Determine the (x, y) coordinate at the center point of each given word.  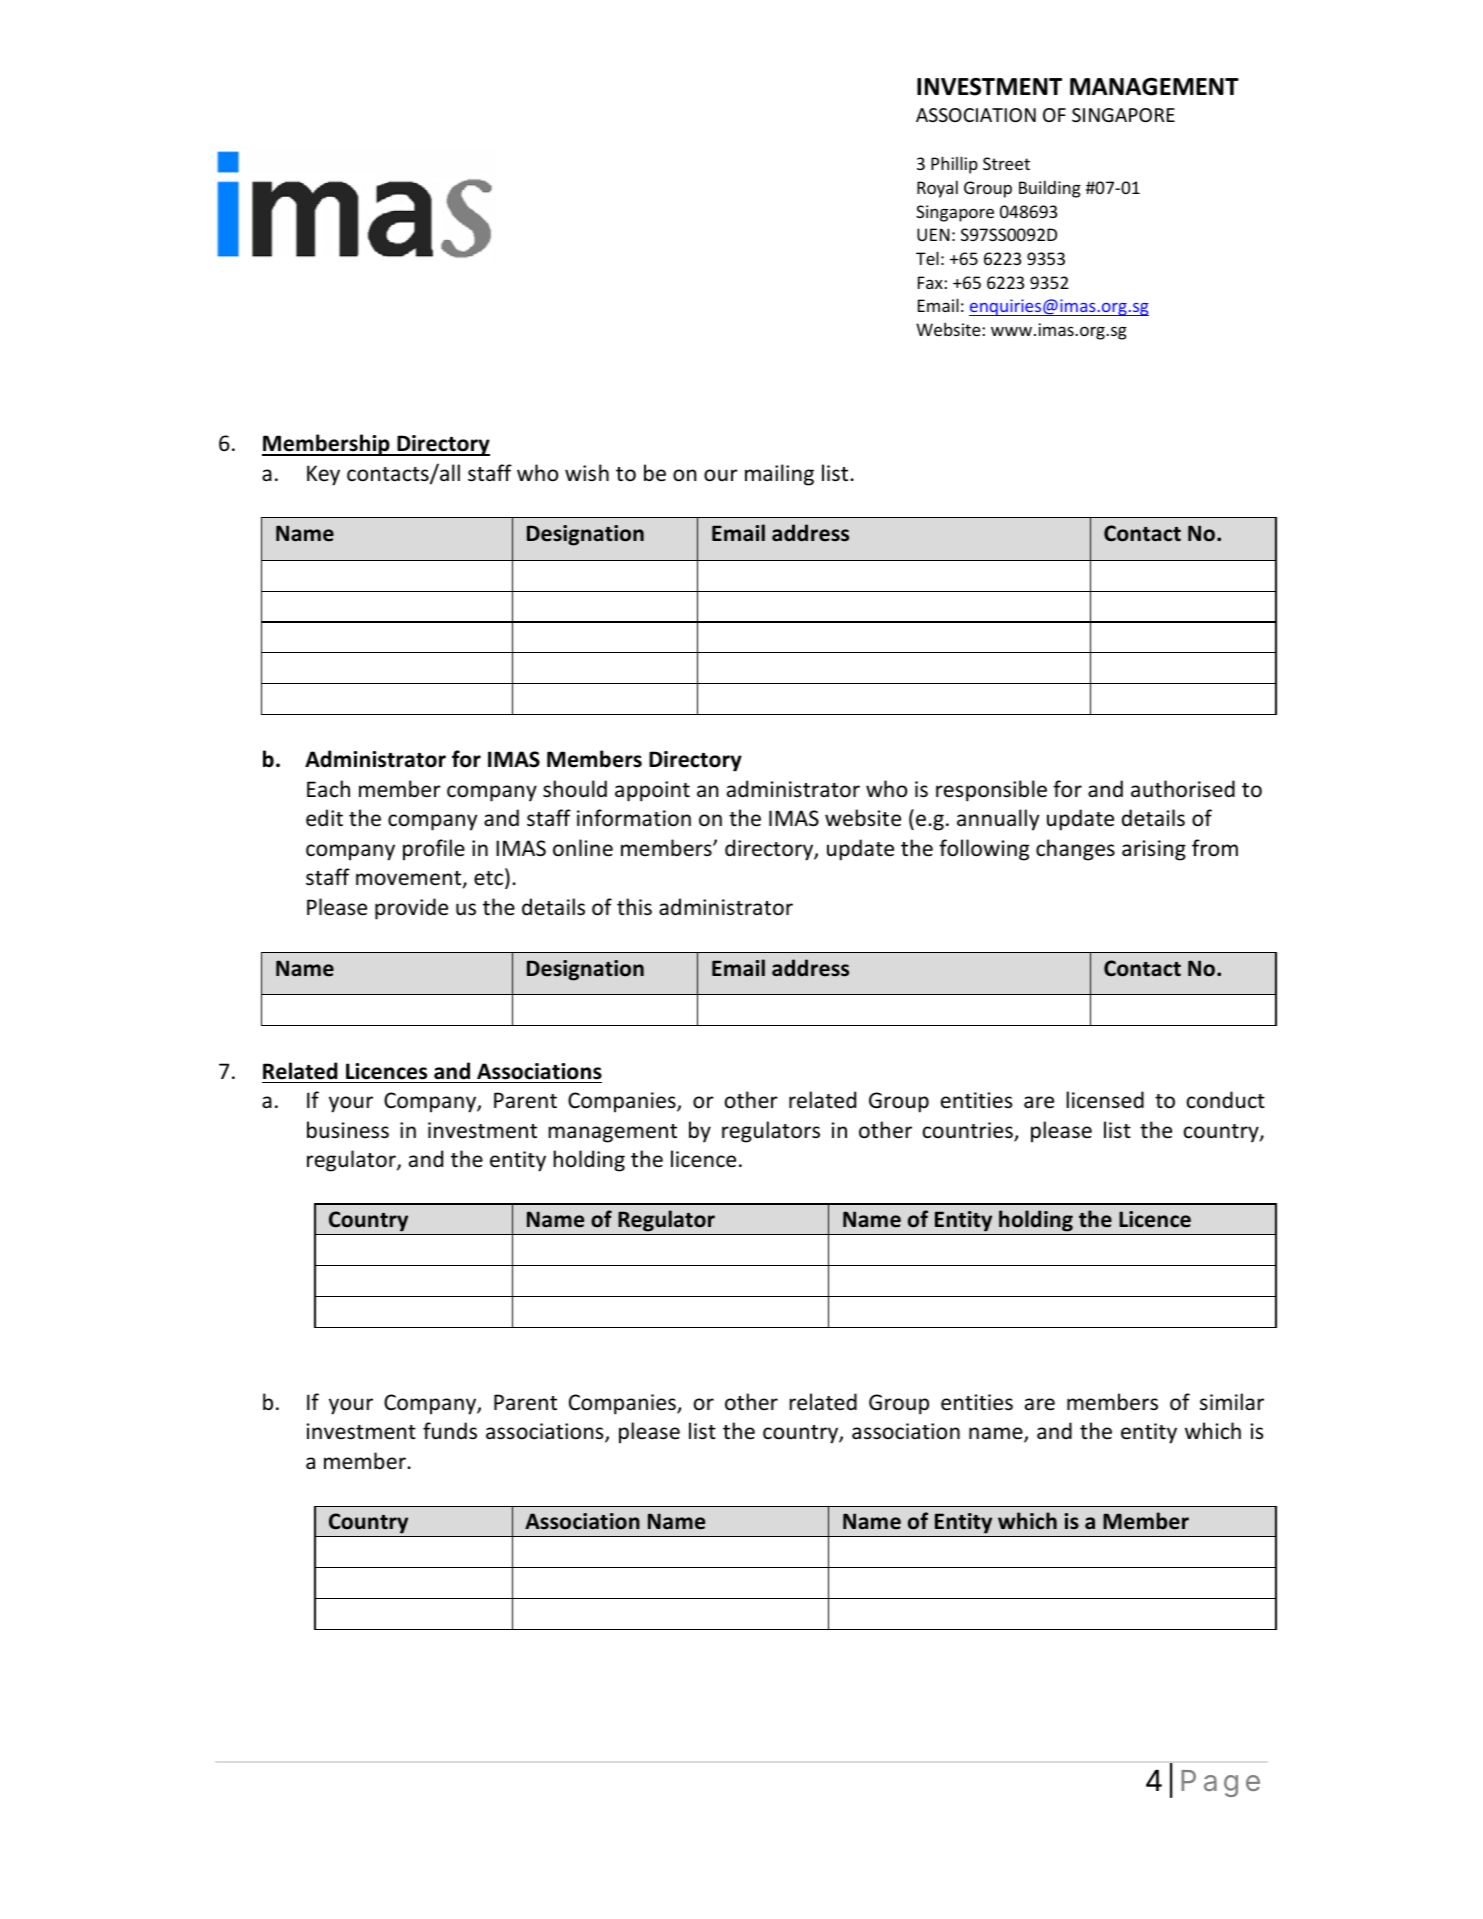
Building (1050, 189)
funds (450, 1431)
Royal (937, 189)
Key (323, 475)
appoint (652, 791)
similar (1232, 1401)
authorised (1183, 789)
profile (434, 850)
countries (969, 1131)
